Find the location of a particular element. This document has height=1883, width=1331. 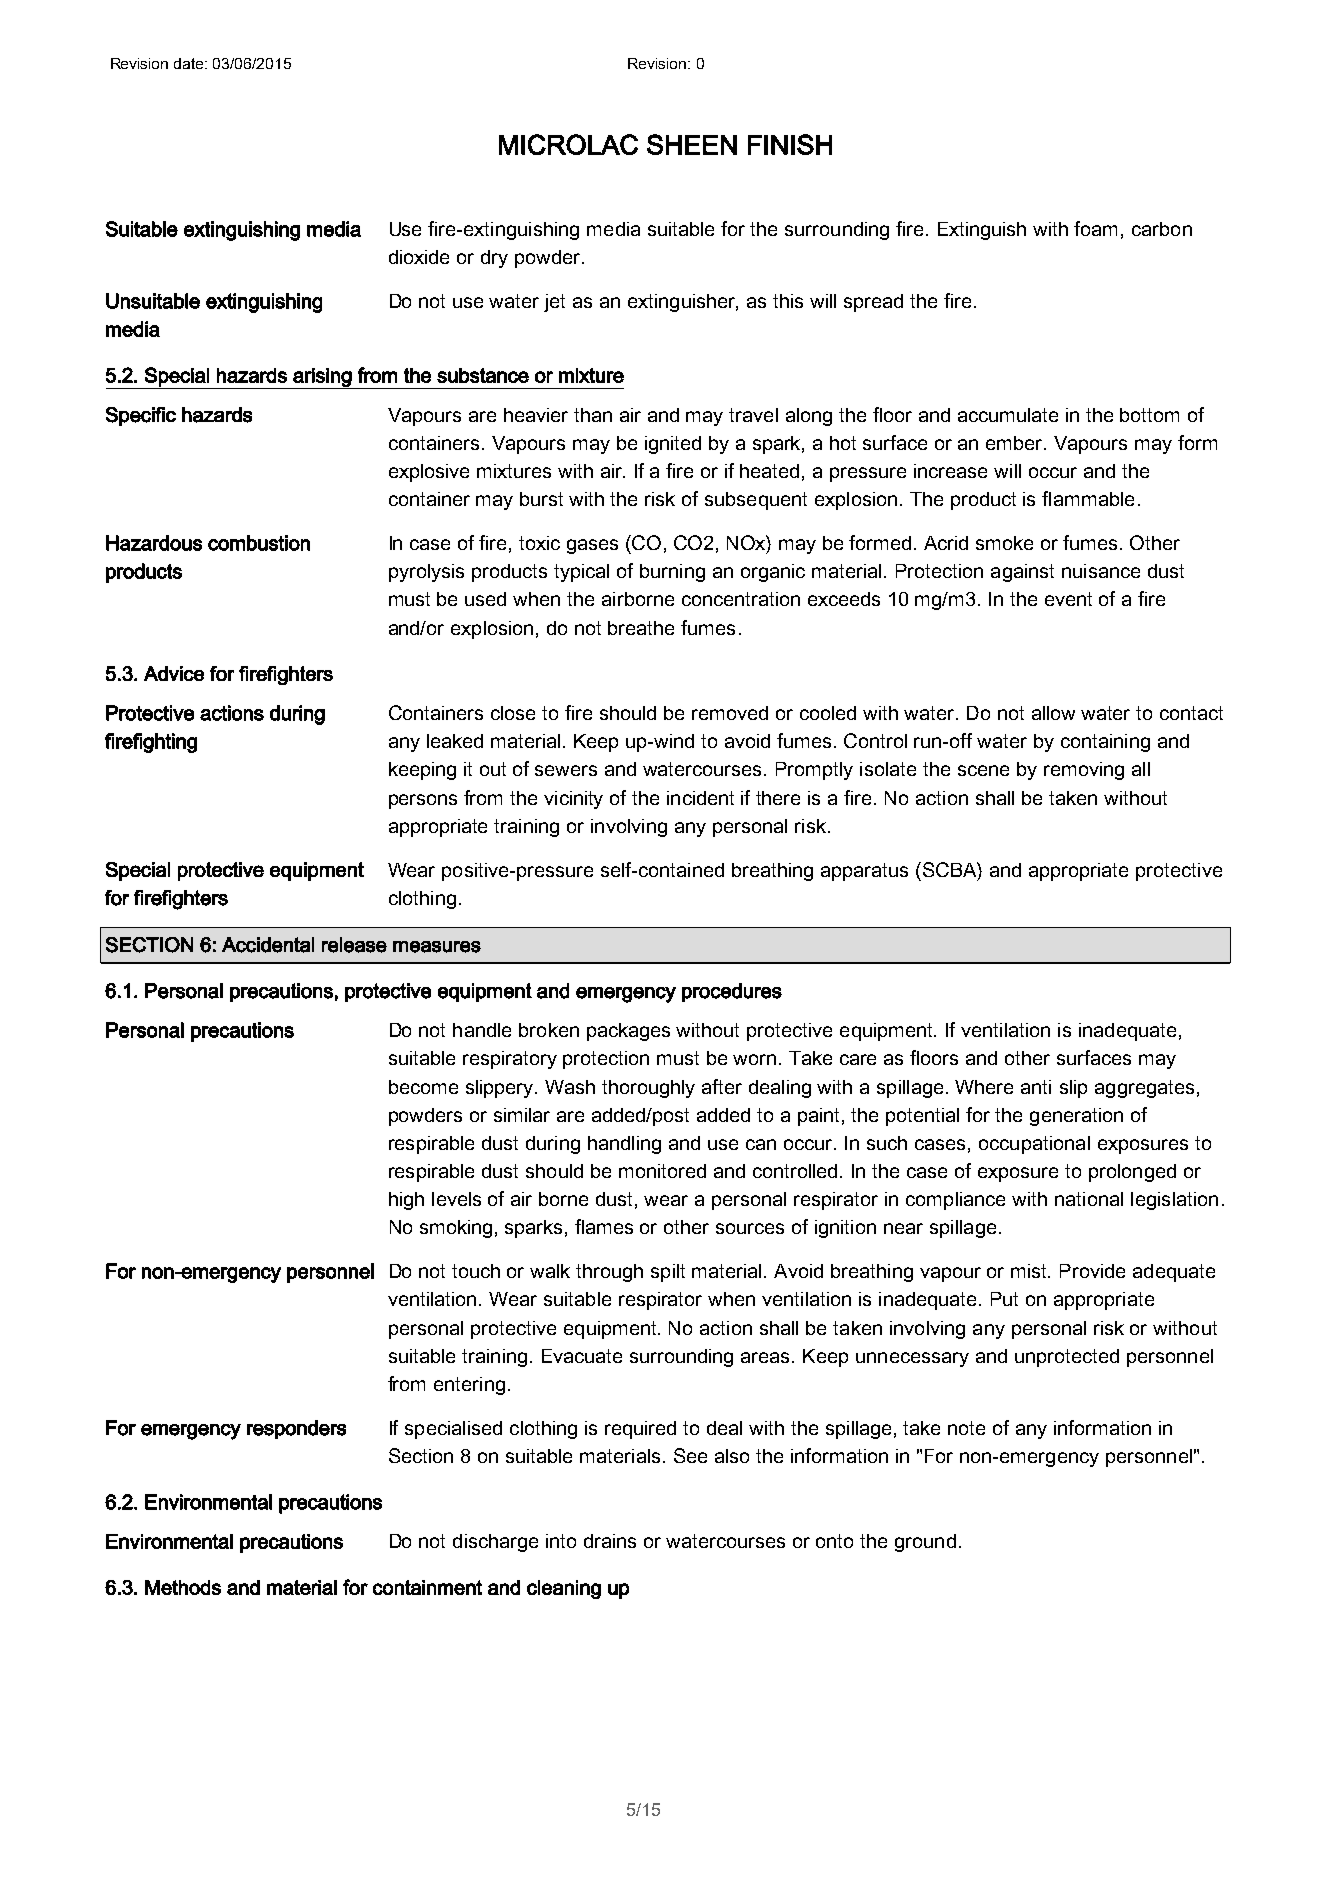

foam is located at coordinates (1095, 228).
